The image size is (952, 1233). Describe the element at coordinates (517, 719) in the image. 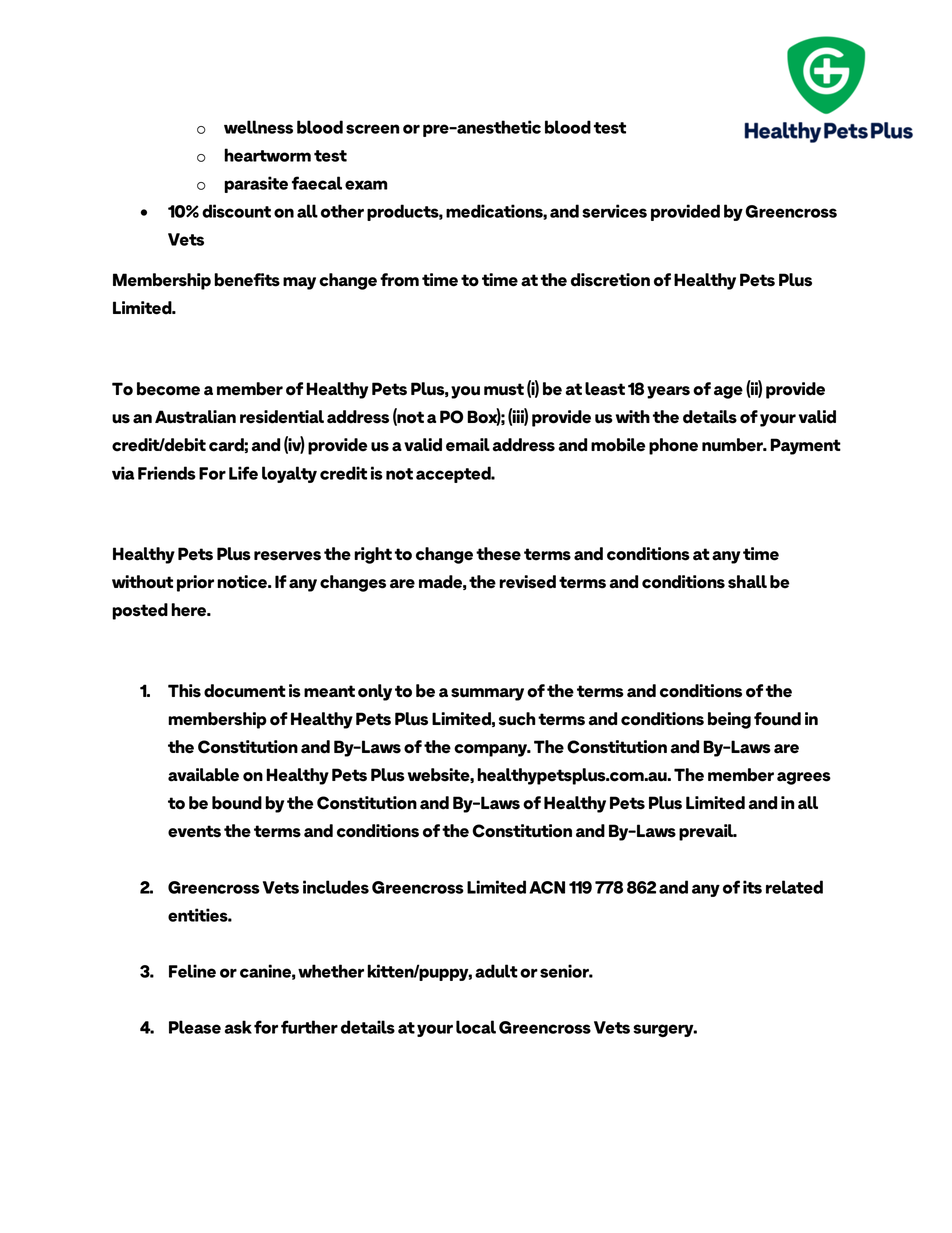

I see `such` at that location.
